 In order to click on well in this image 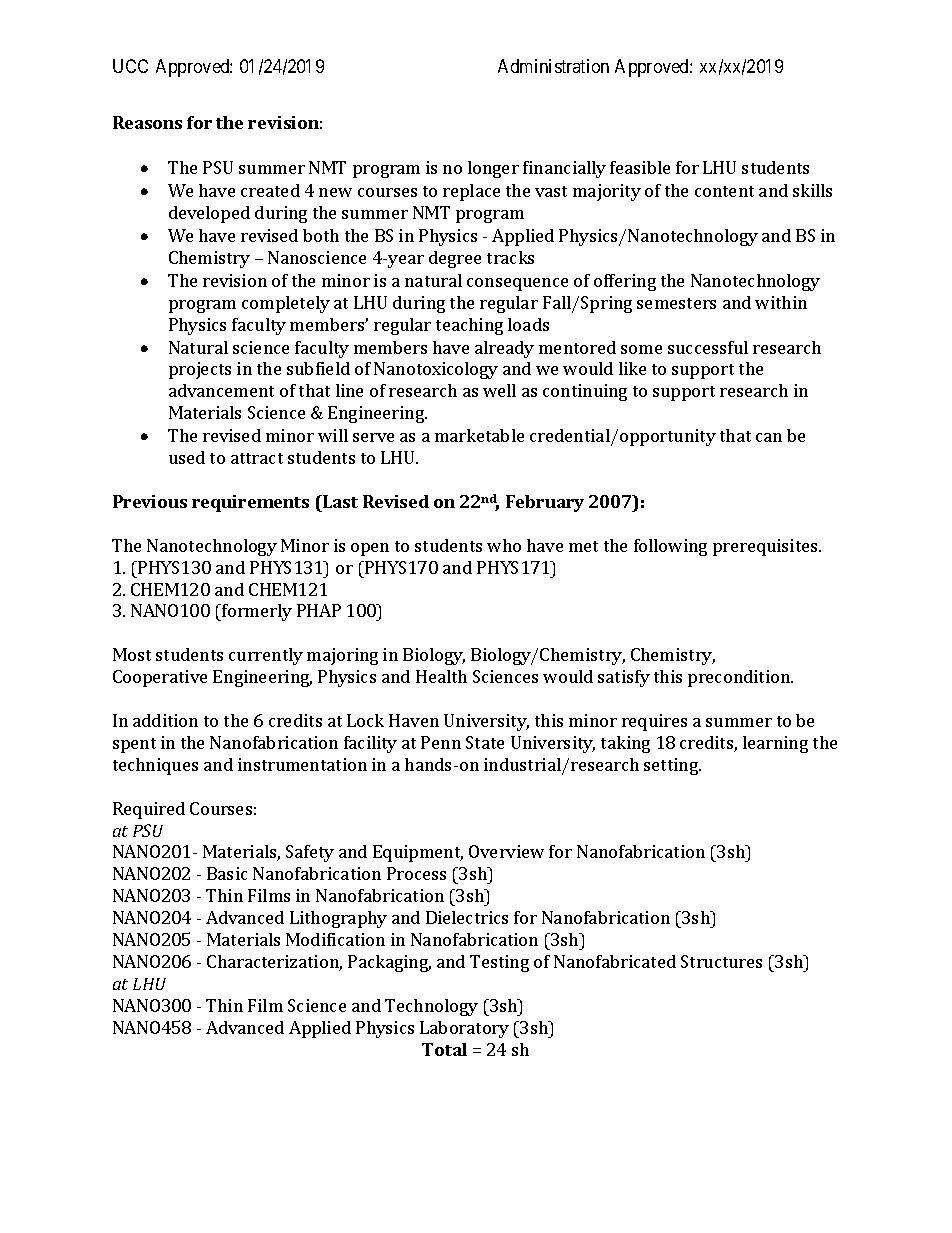, I will do `click(499, 390)`.
